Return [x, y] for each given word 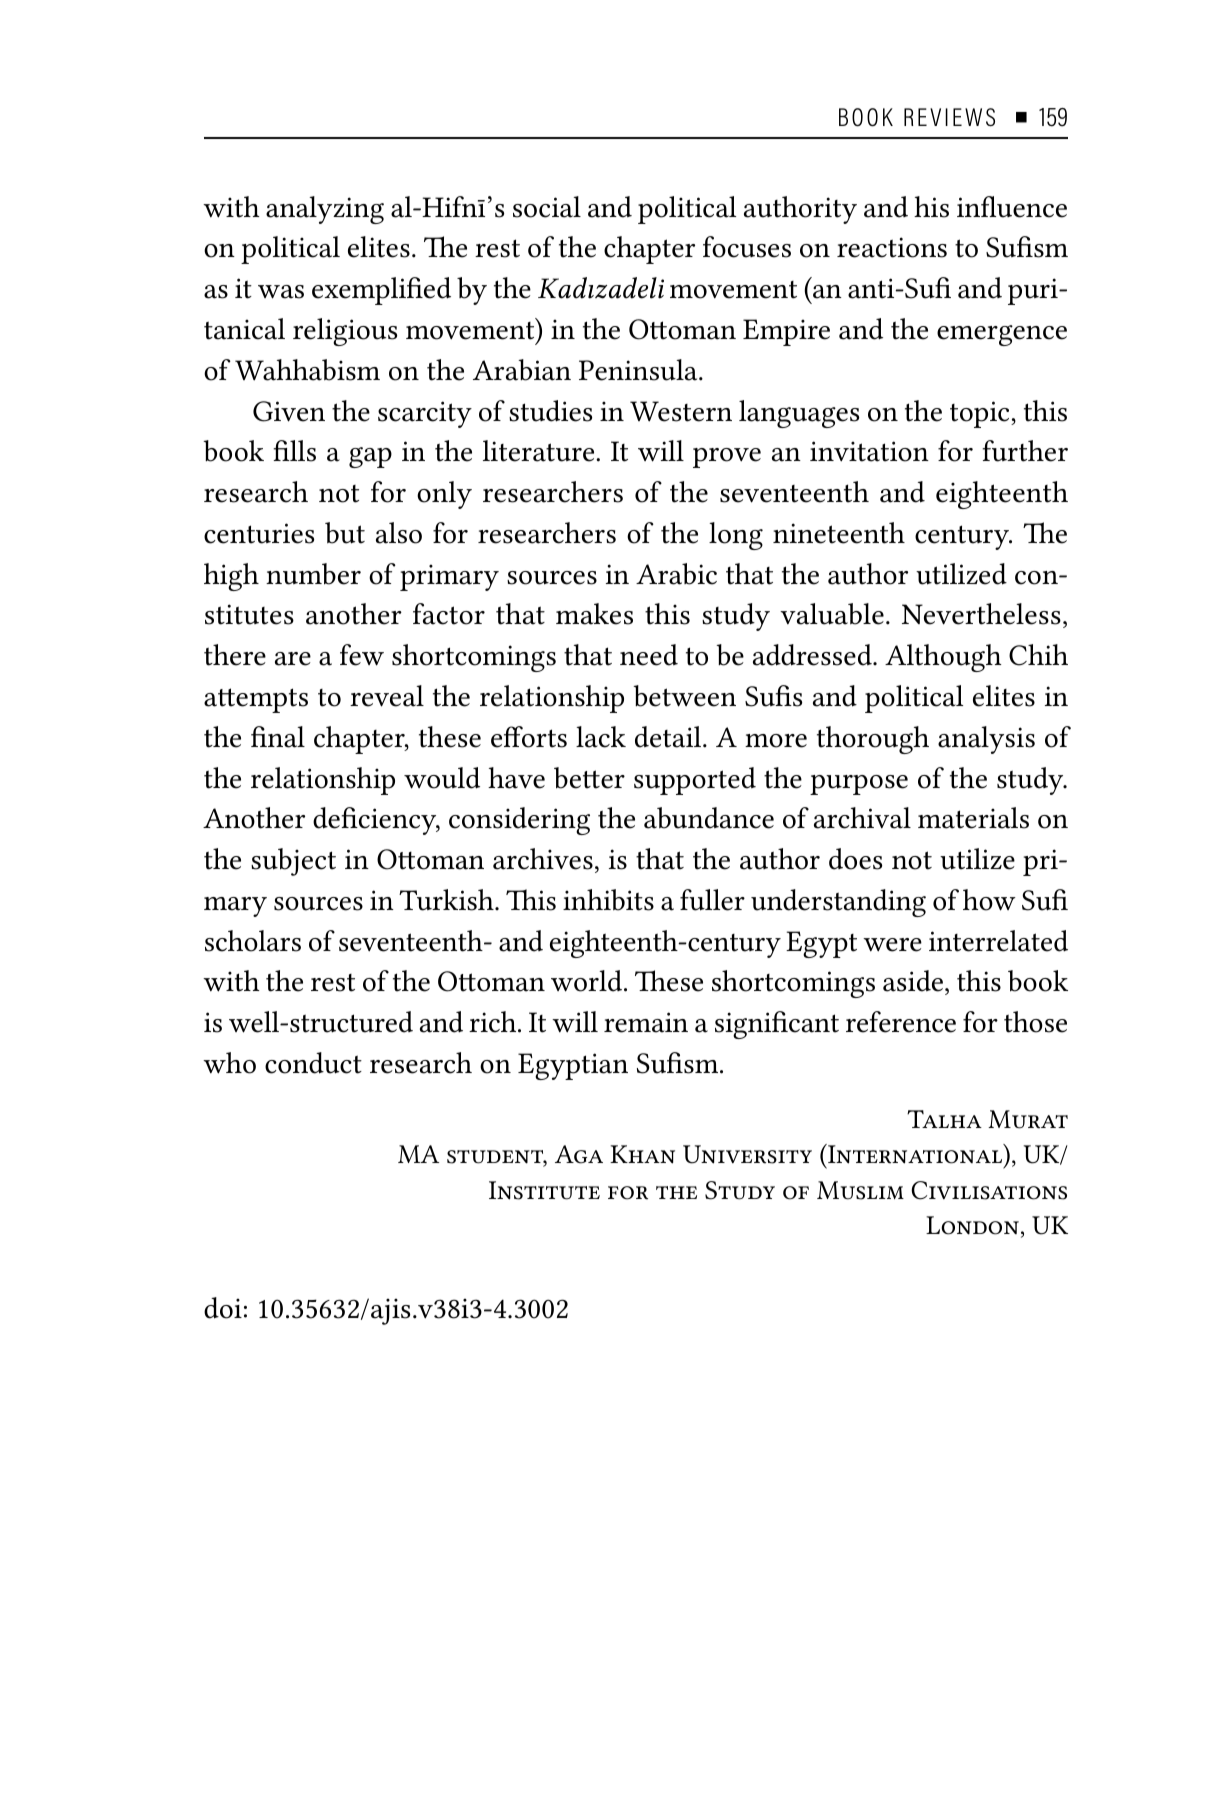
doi [223, 1308]
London [972, 1225]
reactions [892, 247]
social [547, 207]
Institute [544, 1190]
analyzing [325, 210]
